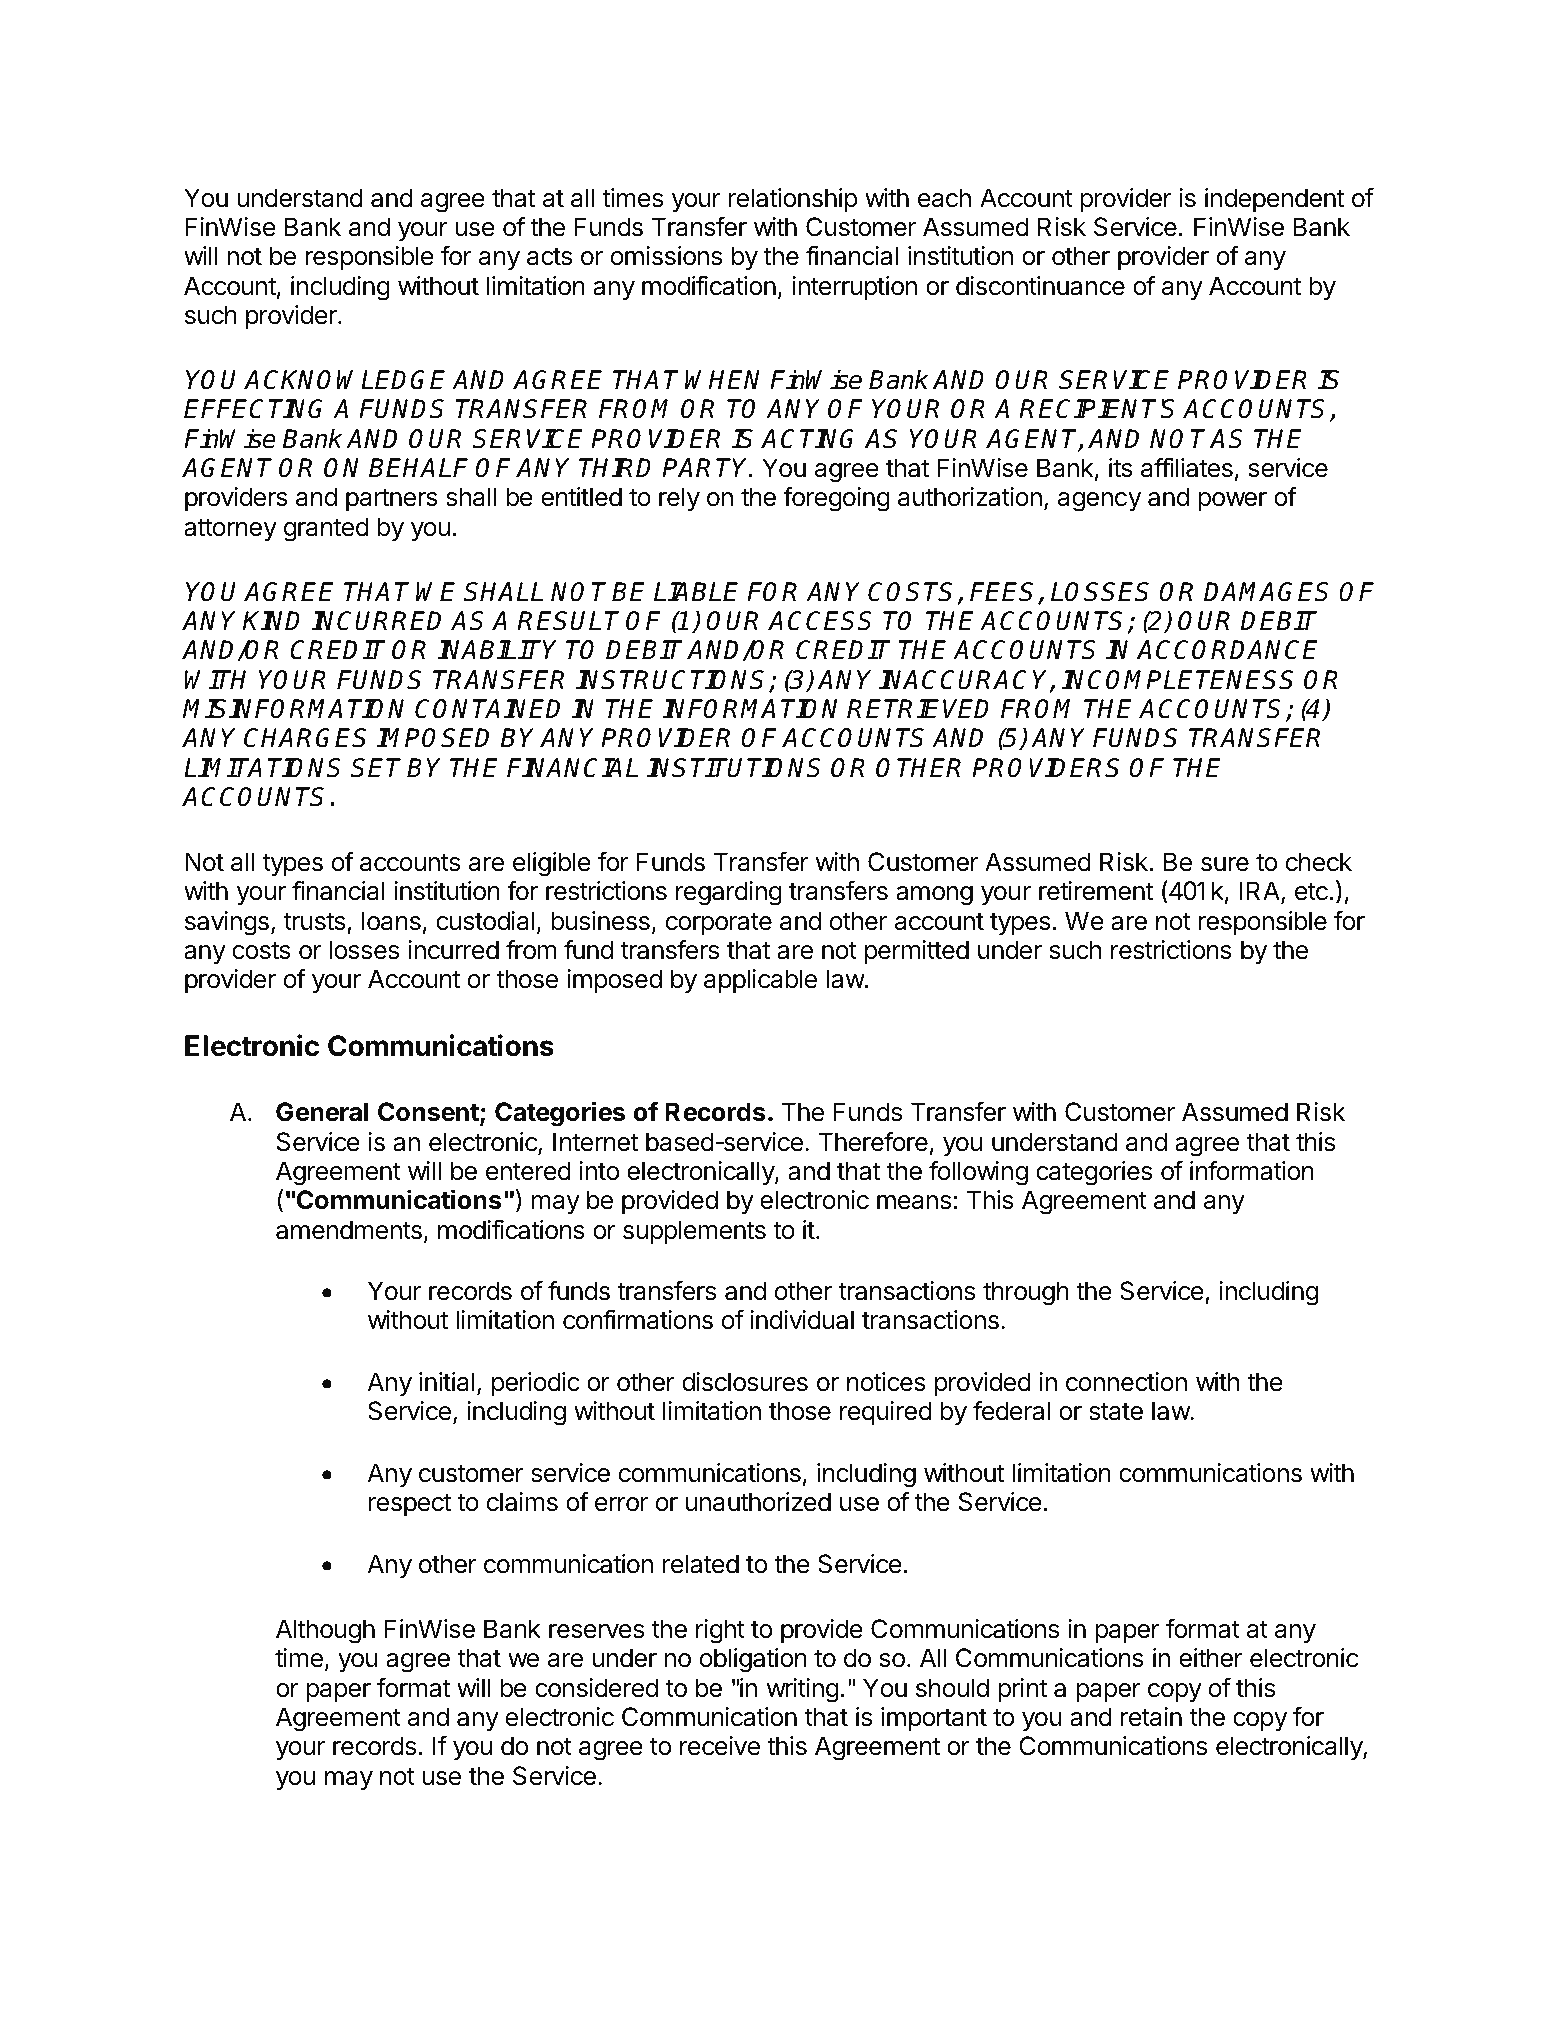 Image resolution: width=1560 pixels, height=2019 pixels. I want to click on ACKNOWLEDGE, so click(344, 380).
